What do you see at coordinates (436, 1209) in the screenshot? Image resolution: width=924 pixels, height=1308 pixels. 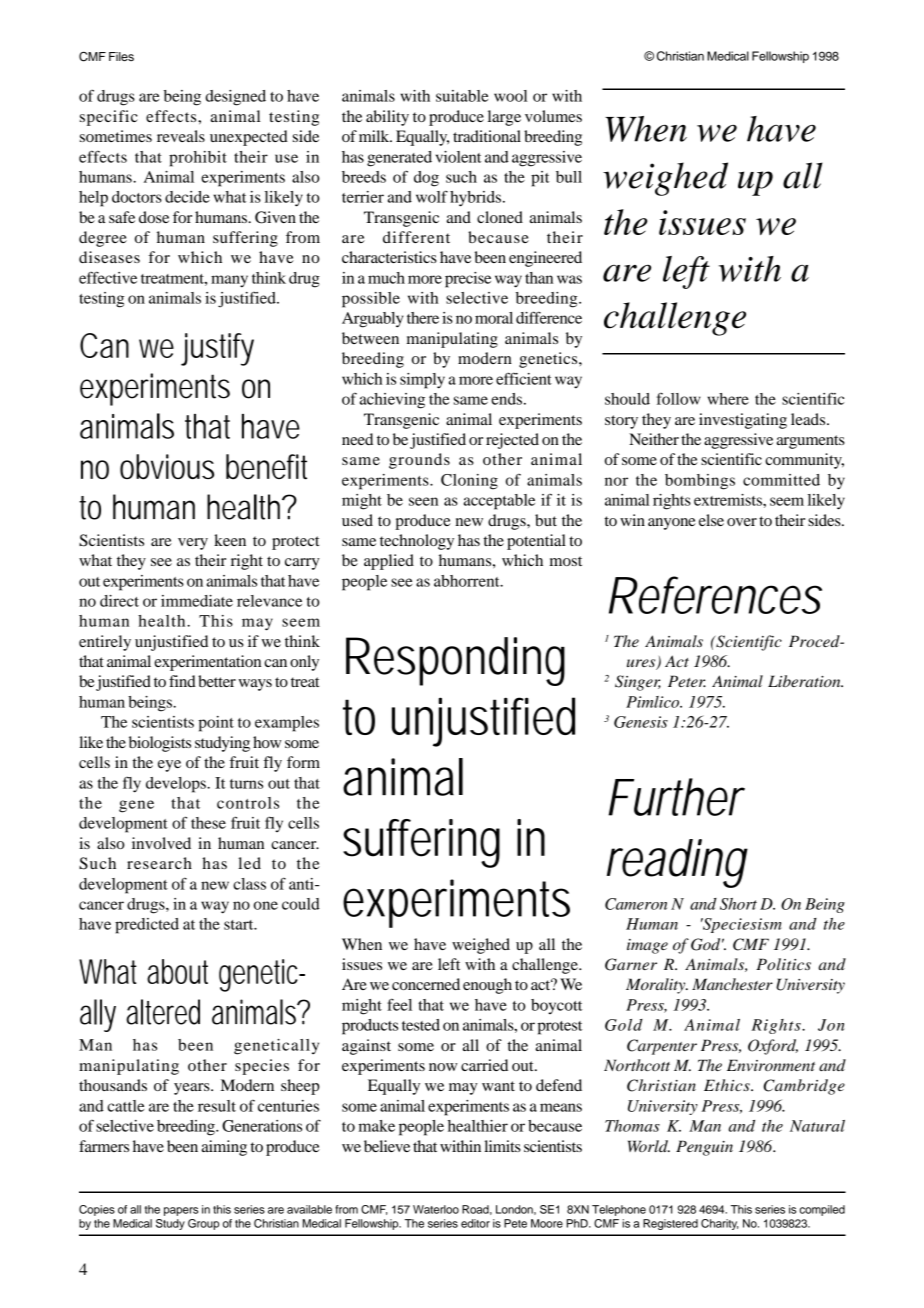 I see `Waterloo` at bounding box center [436, 1209].
